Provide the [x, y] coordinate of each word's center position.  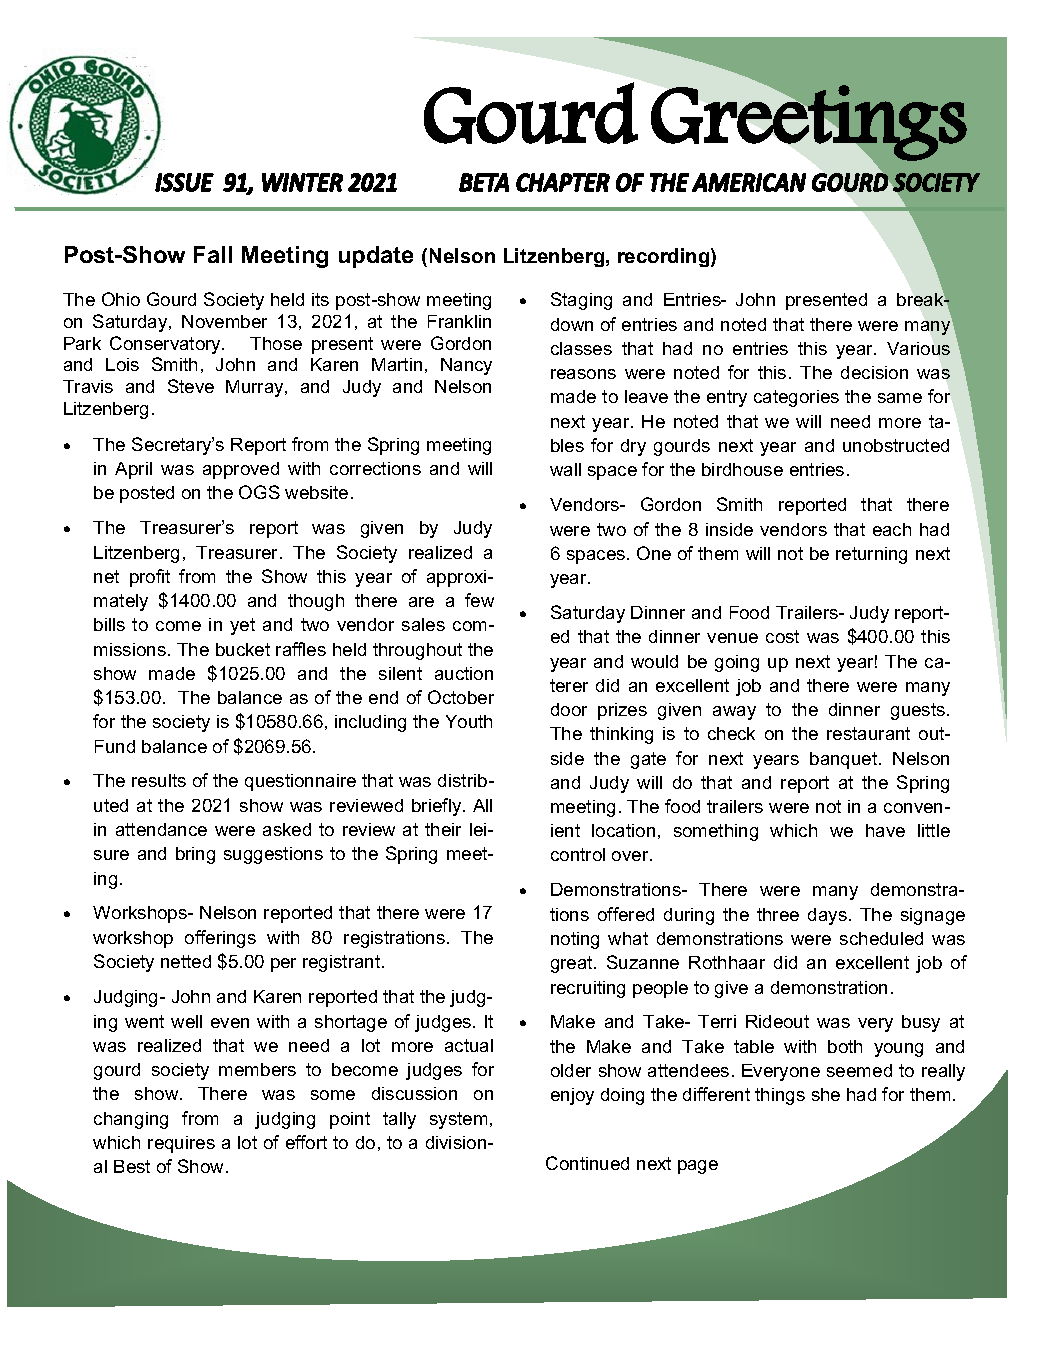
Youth [469, 721]
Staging [581, 301]
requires [181, 1144]
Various [918, 348]
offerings [220, 939]
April [133, 470]
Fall [213, 254]
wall [565, 469]
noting [575, 940]
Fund [115, 746]
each [892, 529]
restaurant [868, 733]
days [827, 916]
